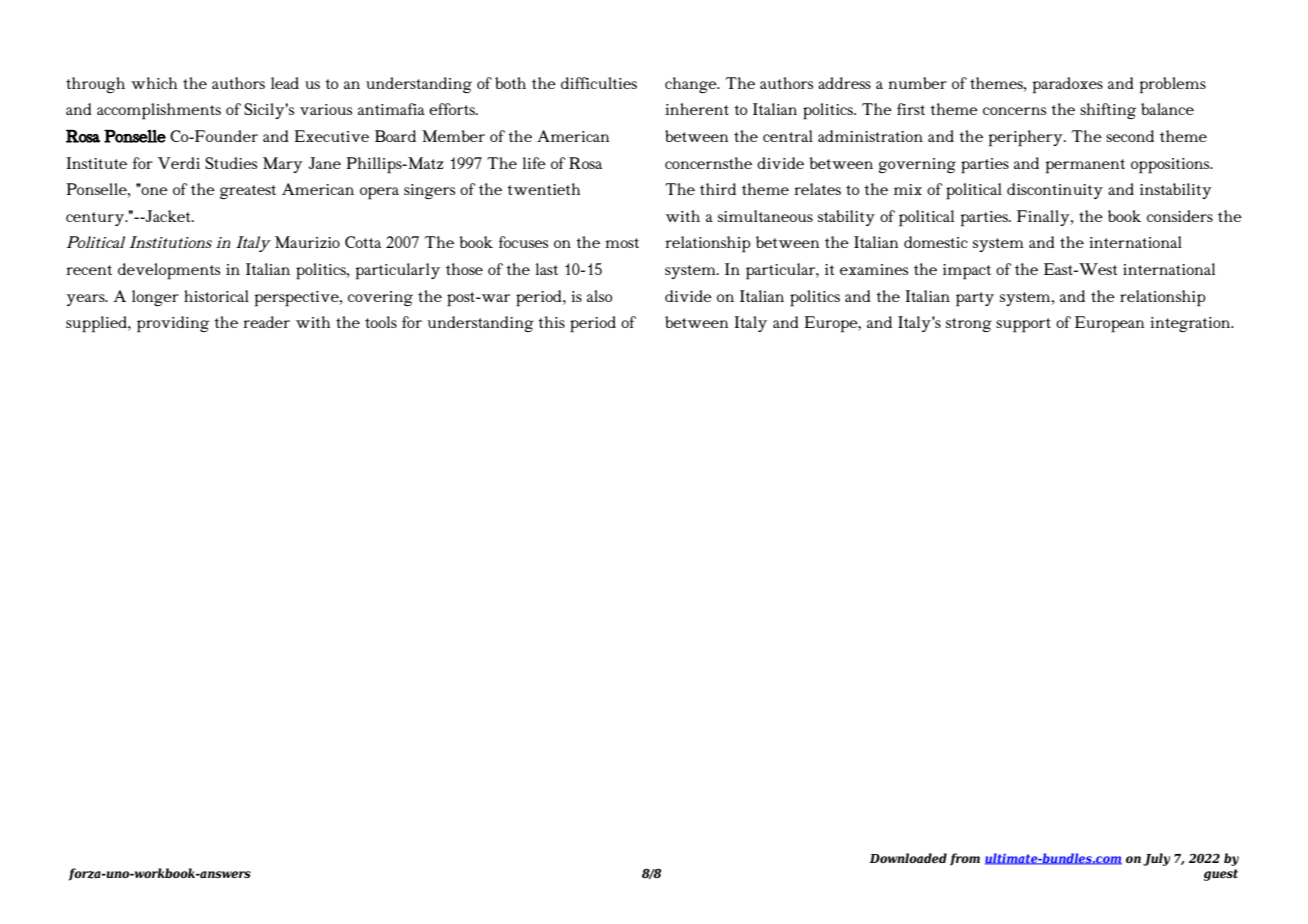 This image has width=1308, height=924. Describe the element at coordinates (599, 296) in the image. I see `also` at that location.
